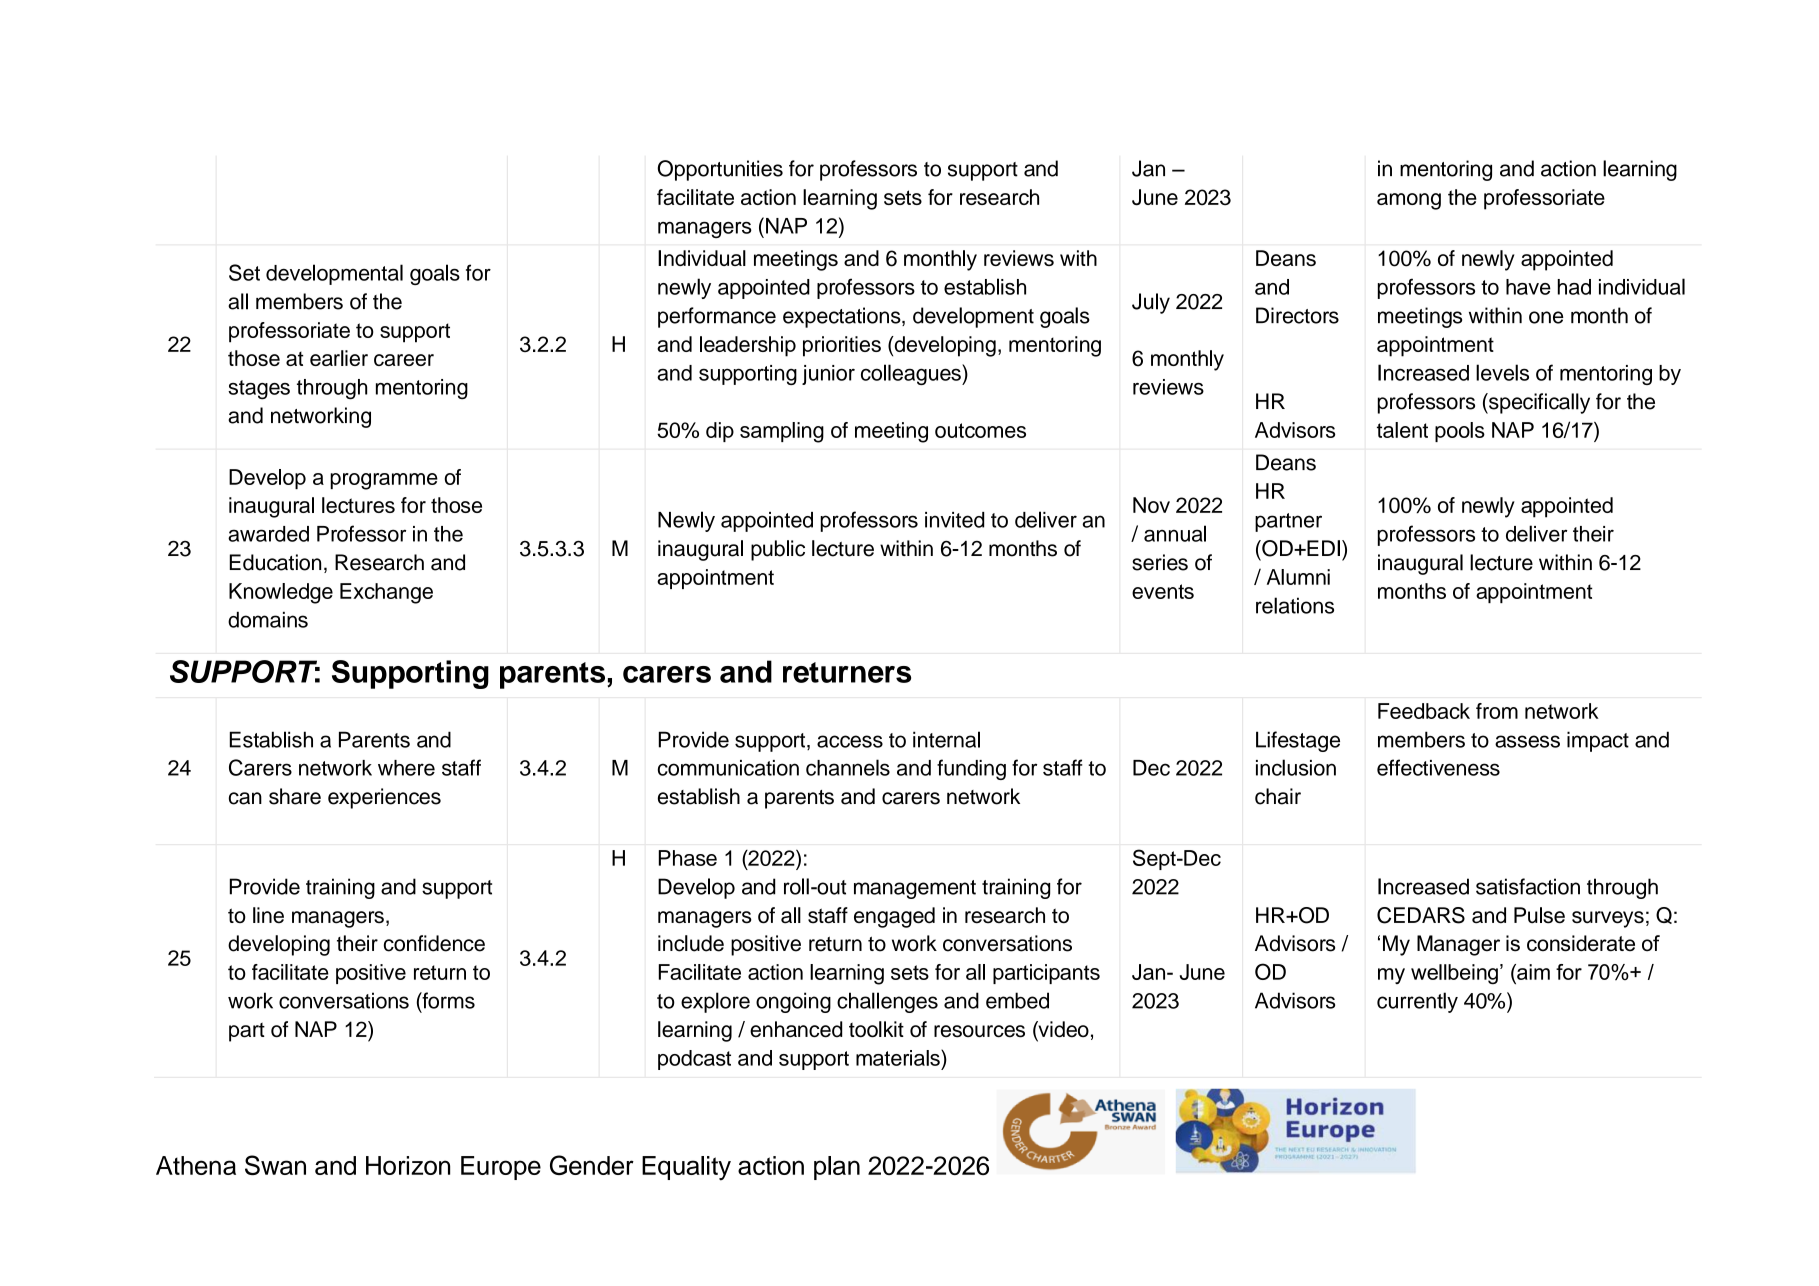 The width and height of the screenshot is (1819, 1286). What do you see at coordinates (275, 1165) in the screenshot?
I see `Swan` at bounding box center [275, 1165].
